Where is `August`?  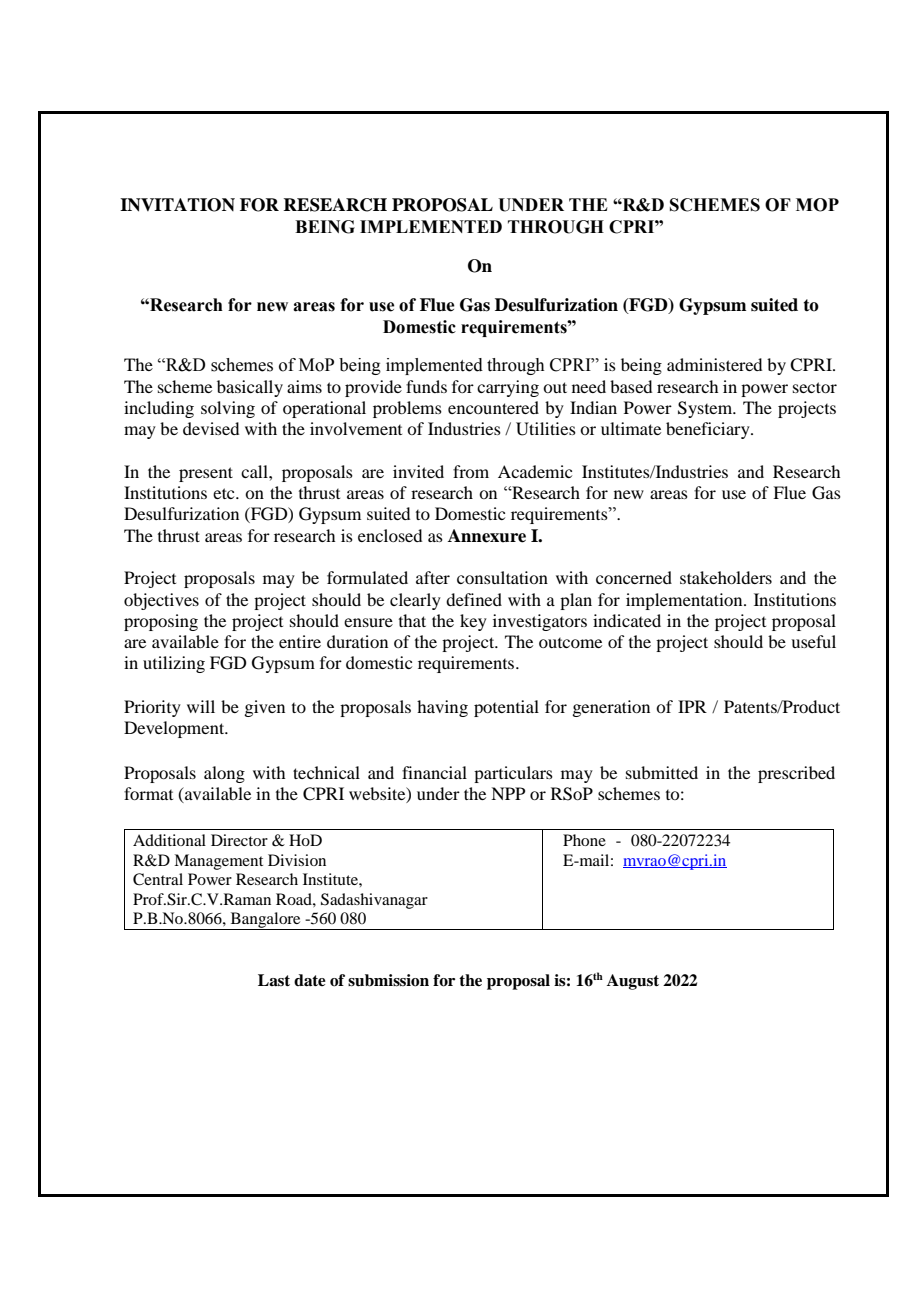
August is located at coordinates (633, 982).
